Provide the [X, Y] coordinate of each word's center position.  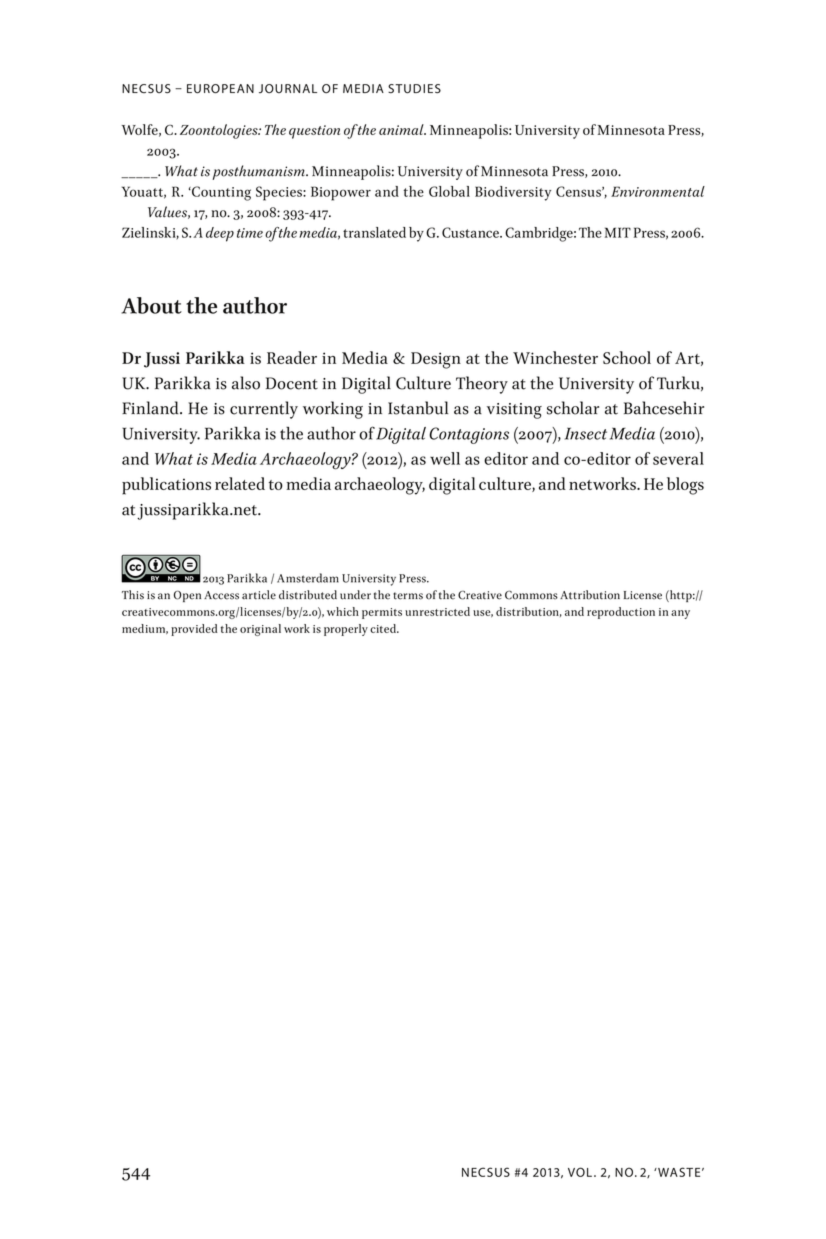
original [260, 630]
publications [166, 486]
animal [402, 129]
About [151, 305]
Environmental [658, 191]
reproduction [621, 613]
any [680, 614]
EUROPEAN [220, 89]
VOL [581, 1172]
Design [436, 360]
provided [194, 630]
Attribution [590, 595]
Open [187, 596]
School [627, 357]
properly [346, 630]
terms [408, 596]
